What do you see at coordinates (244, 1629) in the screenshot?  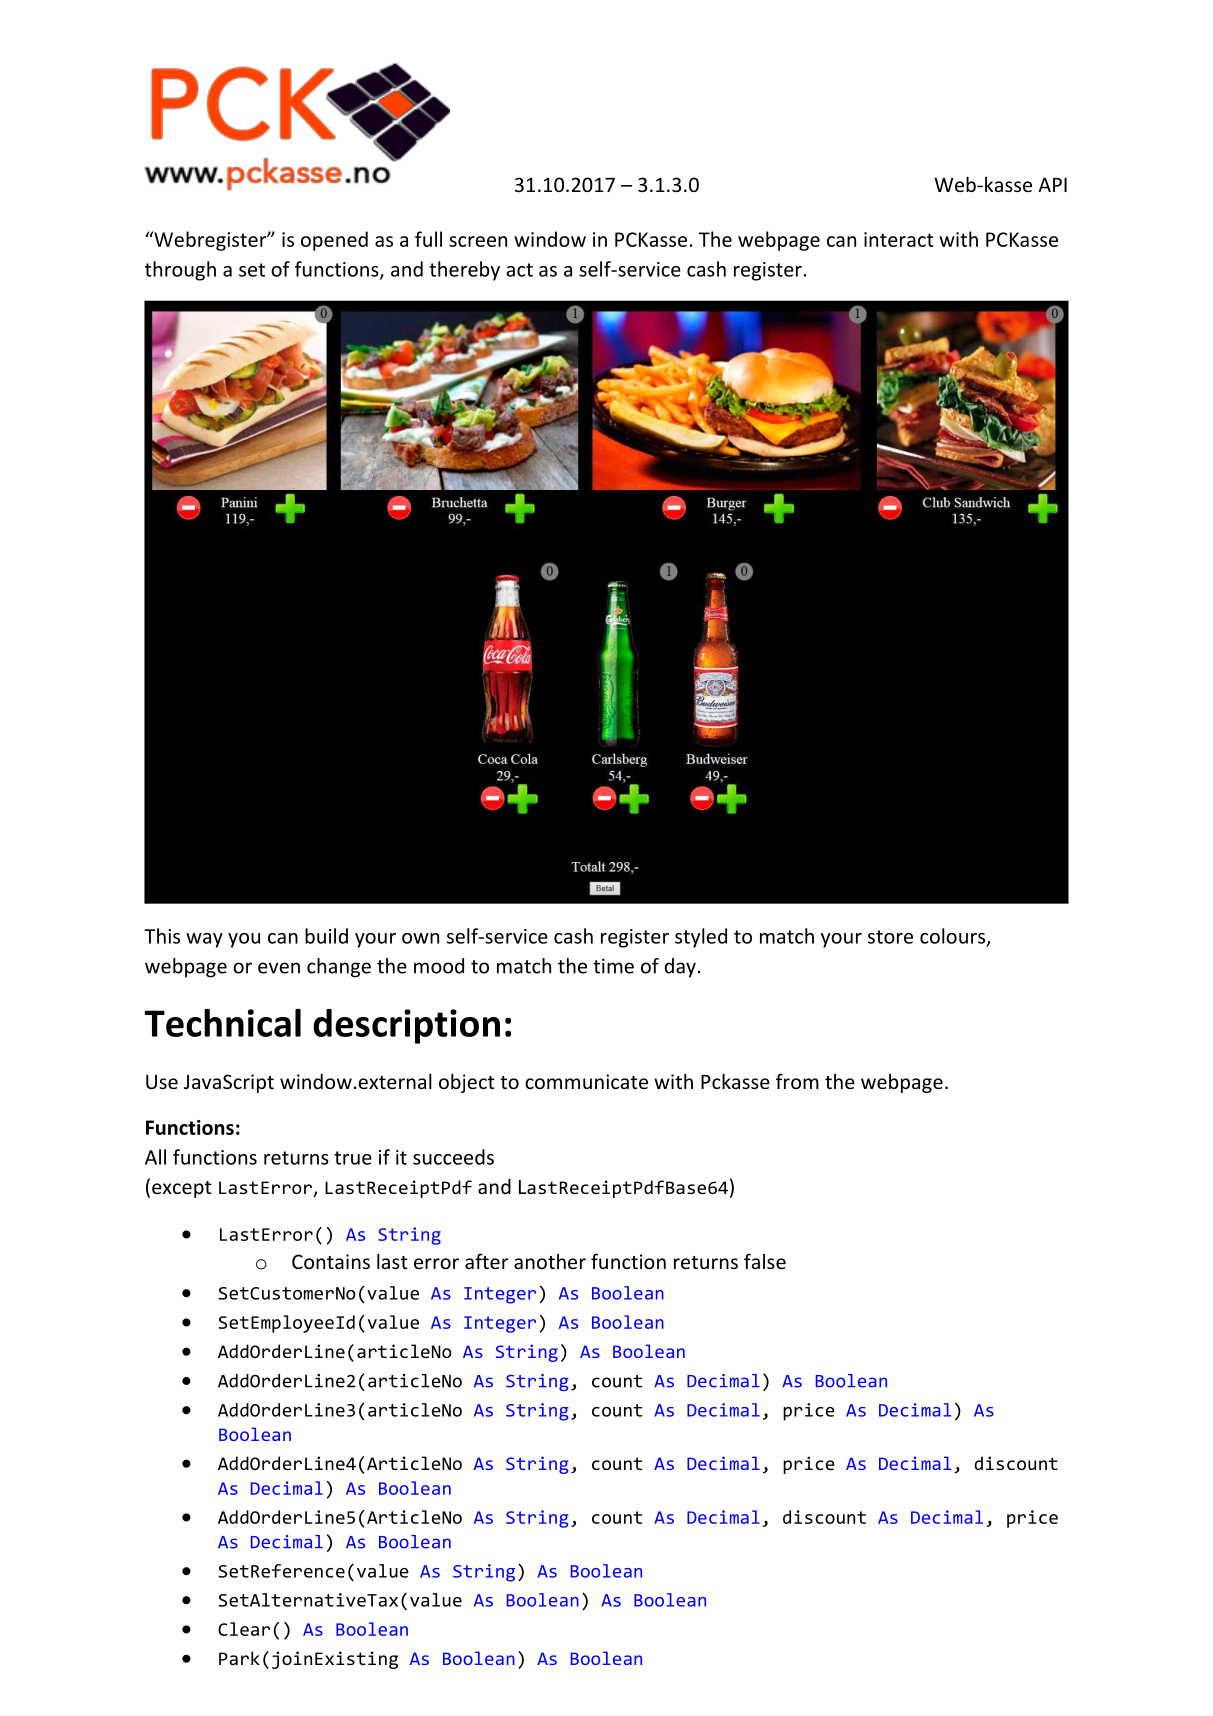 I see `Clear` at bounding box center [244, 1629].
